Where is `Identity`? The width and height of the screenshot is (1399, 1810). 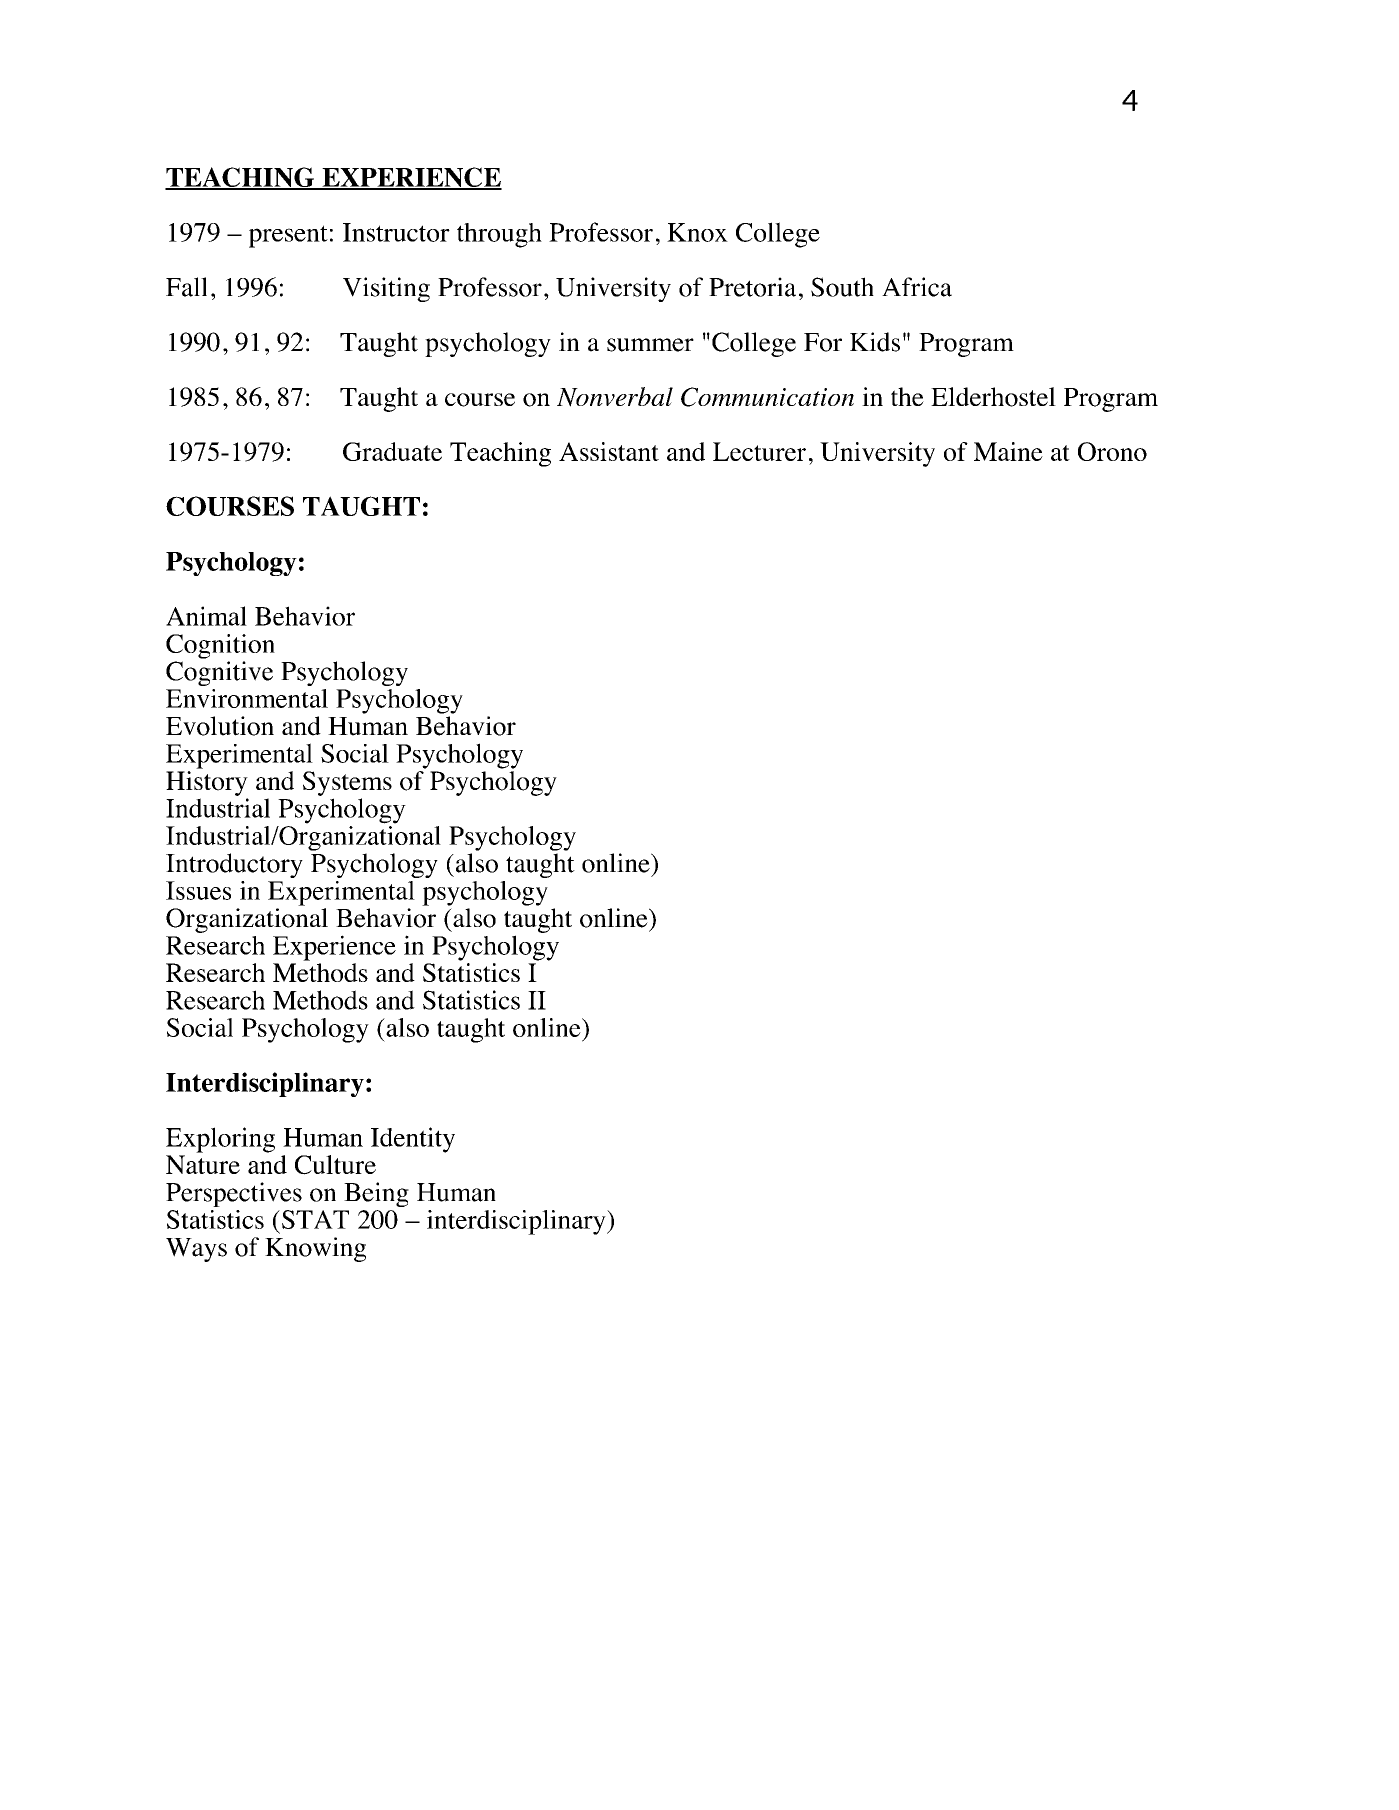 Identity is located at coordinates (413, 1140).
